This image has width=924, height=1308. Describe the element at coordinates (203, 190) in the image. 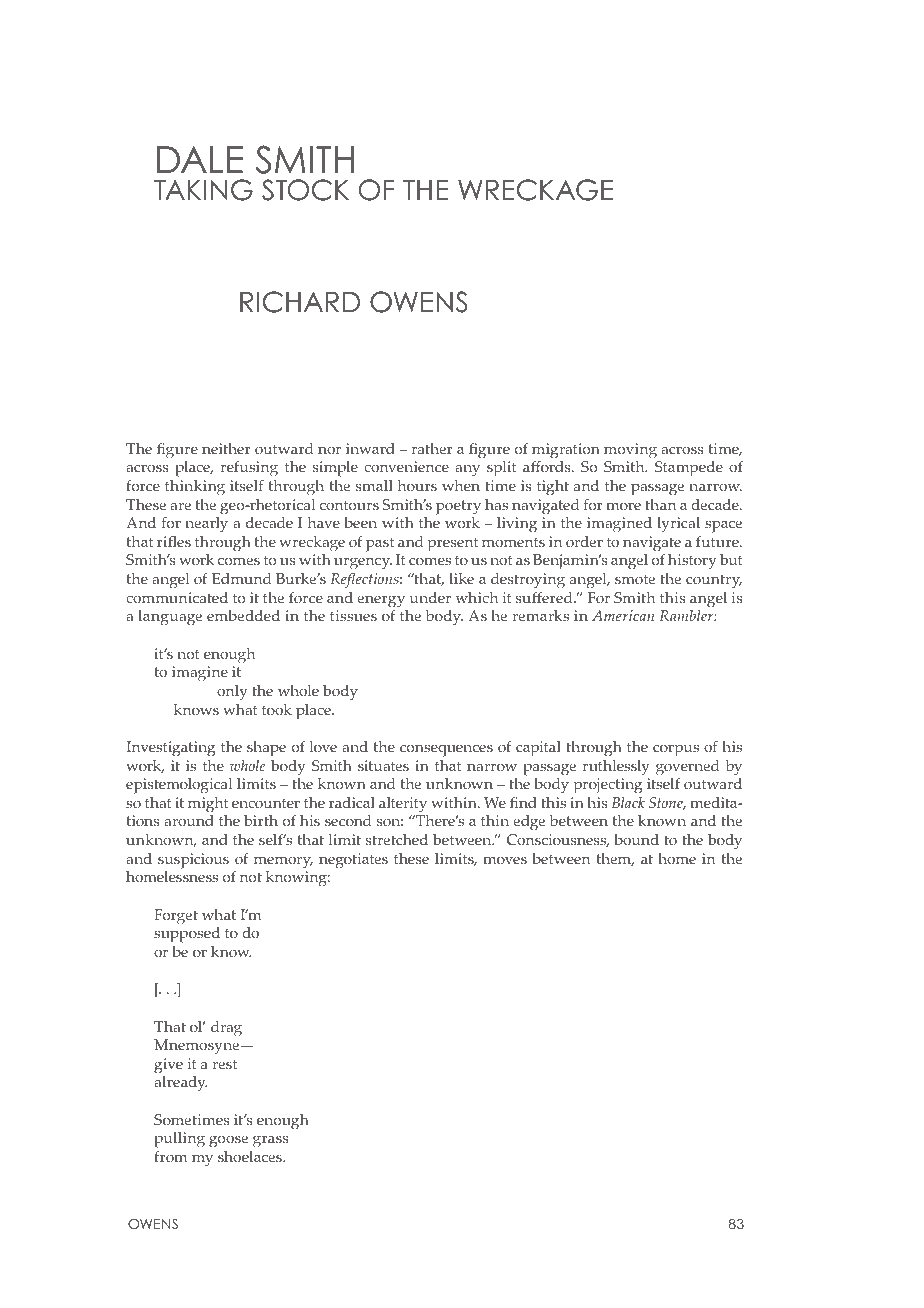

I see `TAKING` at that location.
